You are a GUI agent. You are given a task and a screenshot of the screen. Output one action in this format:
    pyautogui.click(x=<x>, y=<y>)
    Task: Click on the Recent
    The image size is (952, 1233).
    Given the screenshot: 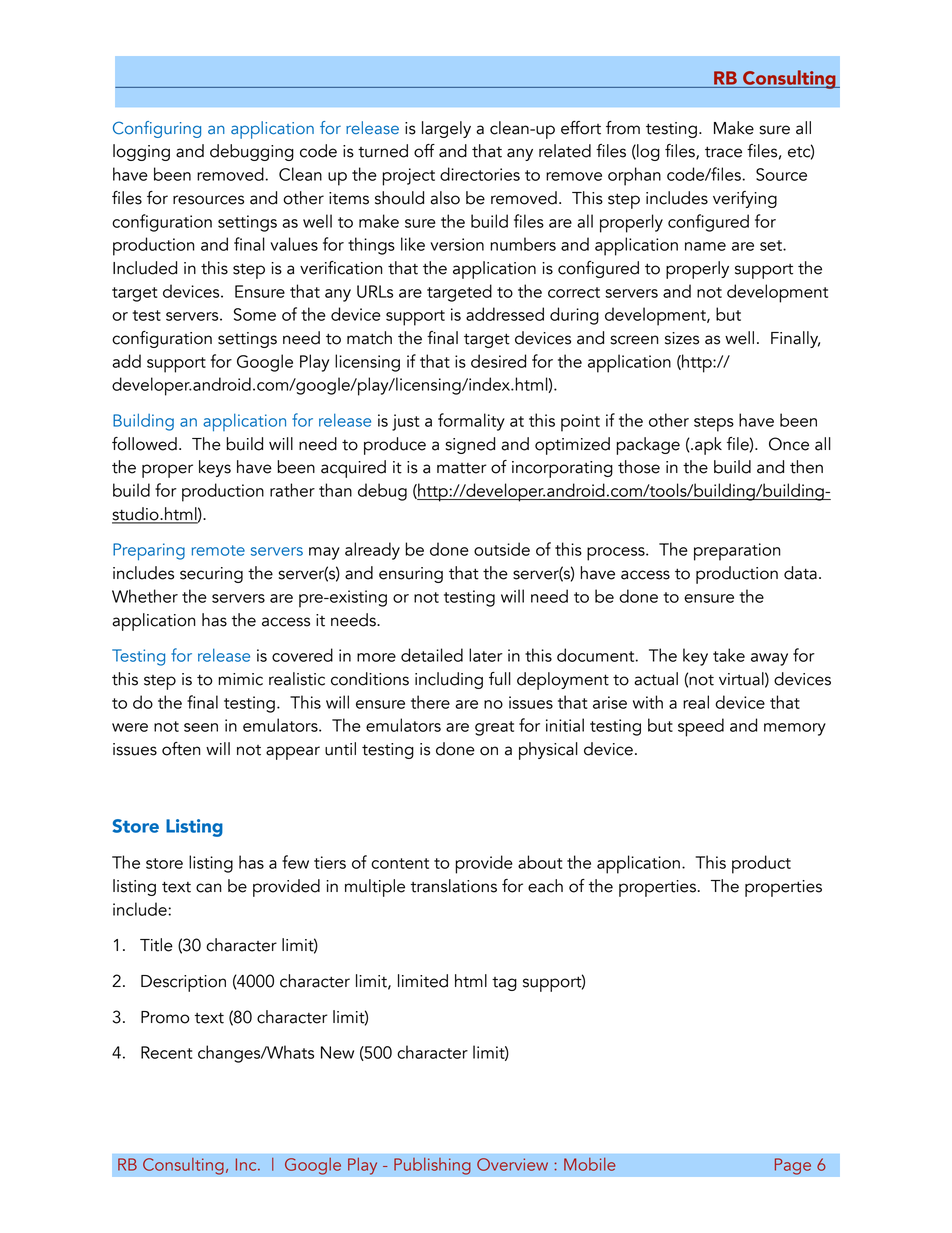 What is the action you would take?
    pyautogui.click(x=166, y=1052)
